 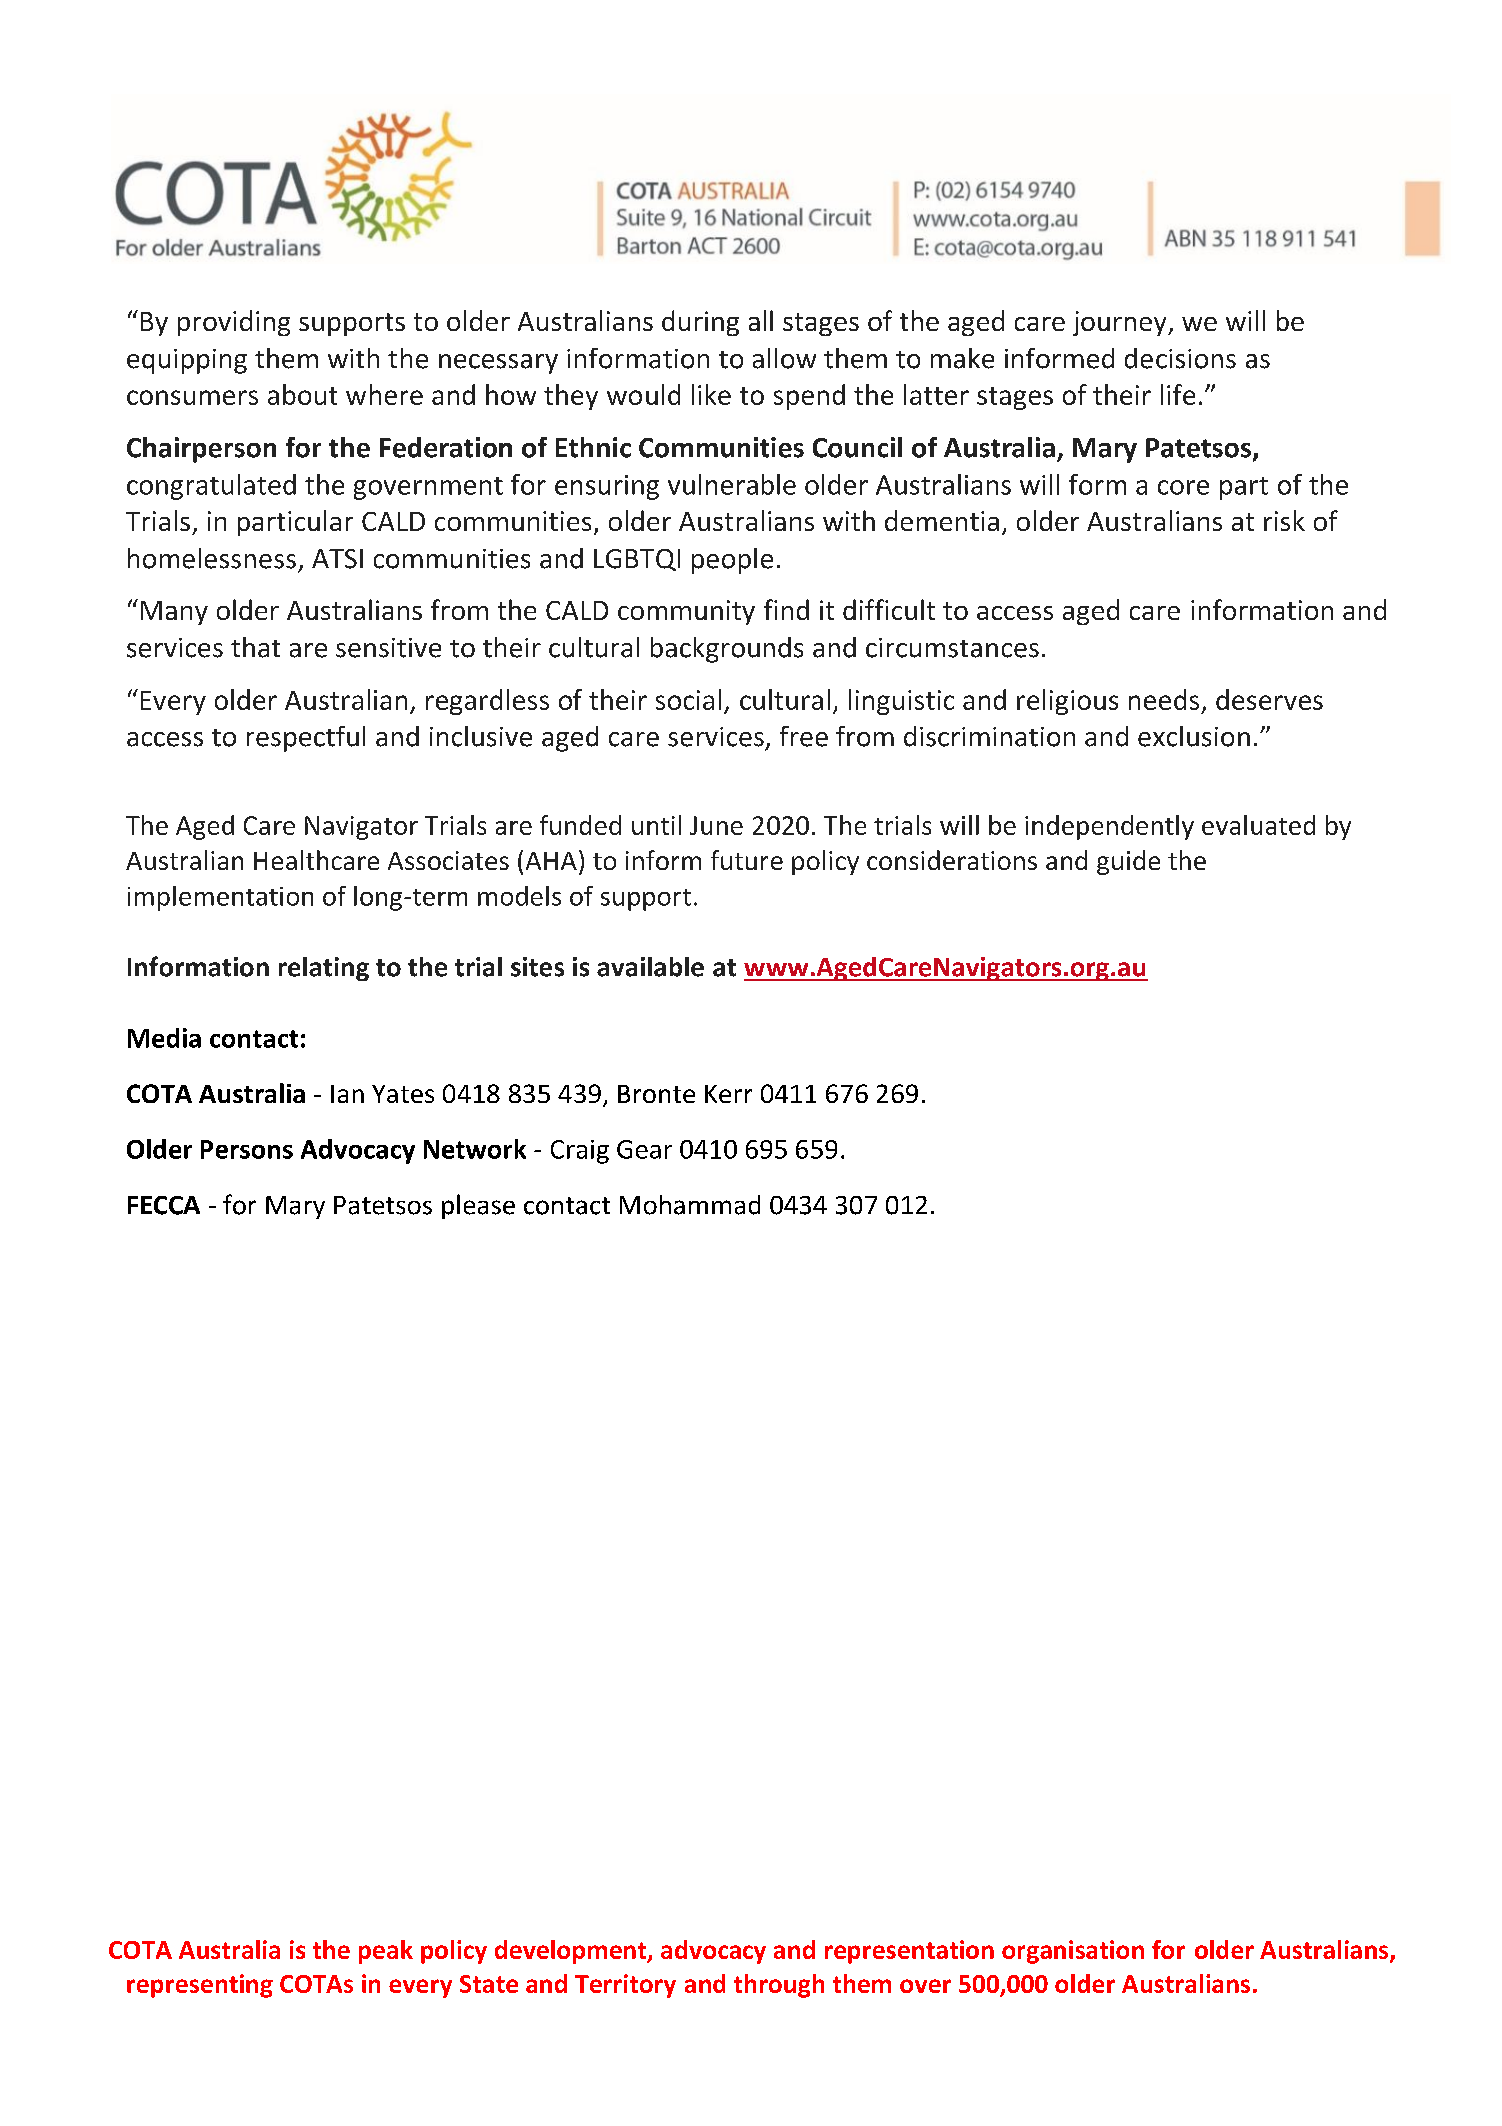 I want to click on about, so click(x=302, y=394).
